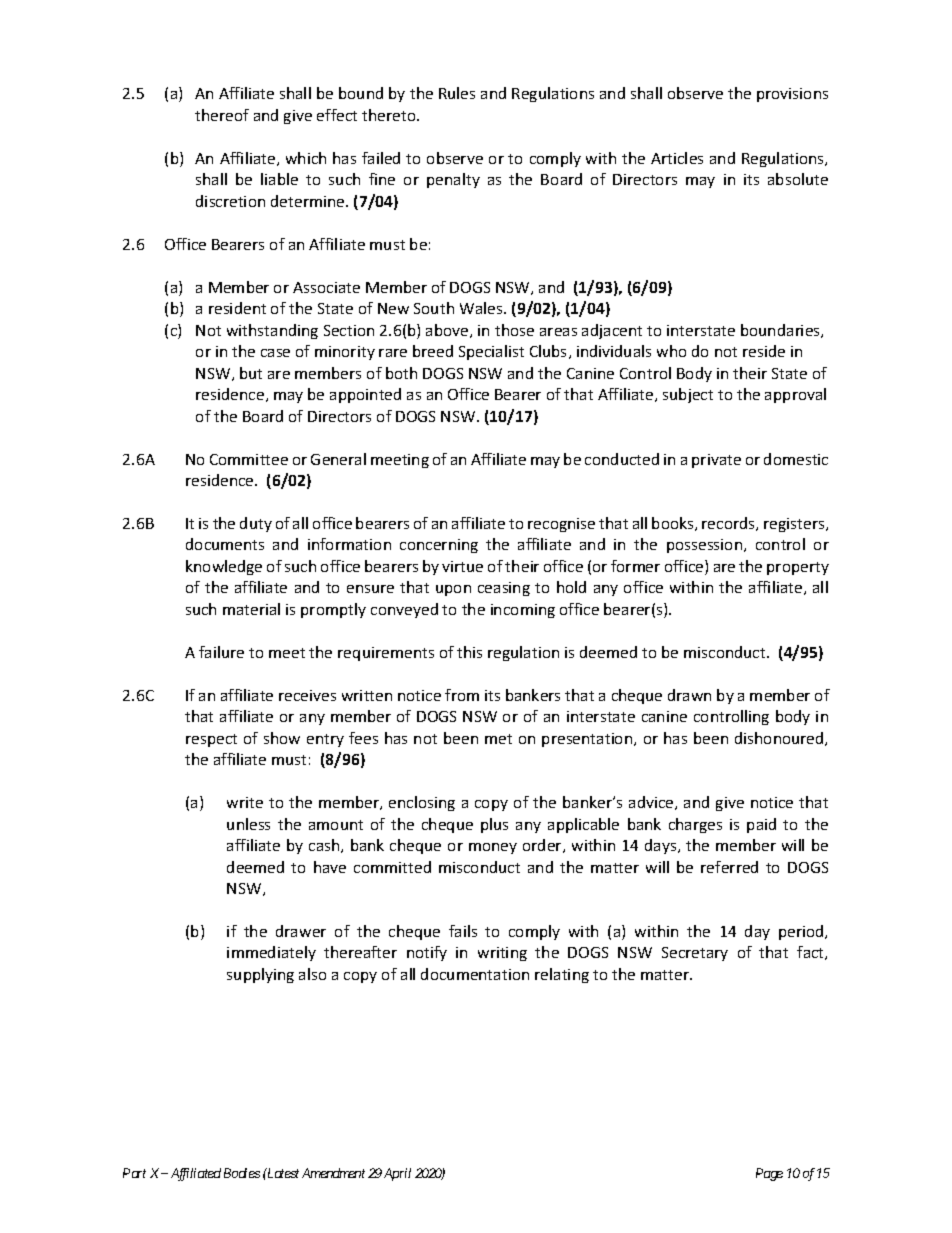 The width and height of the page is (952, 1233). I want to click on April, so click(397, 1174).
